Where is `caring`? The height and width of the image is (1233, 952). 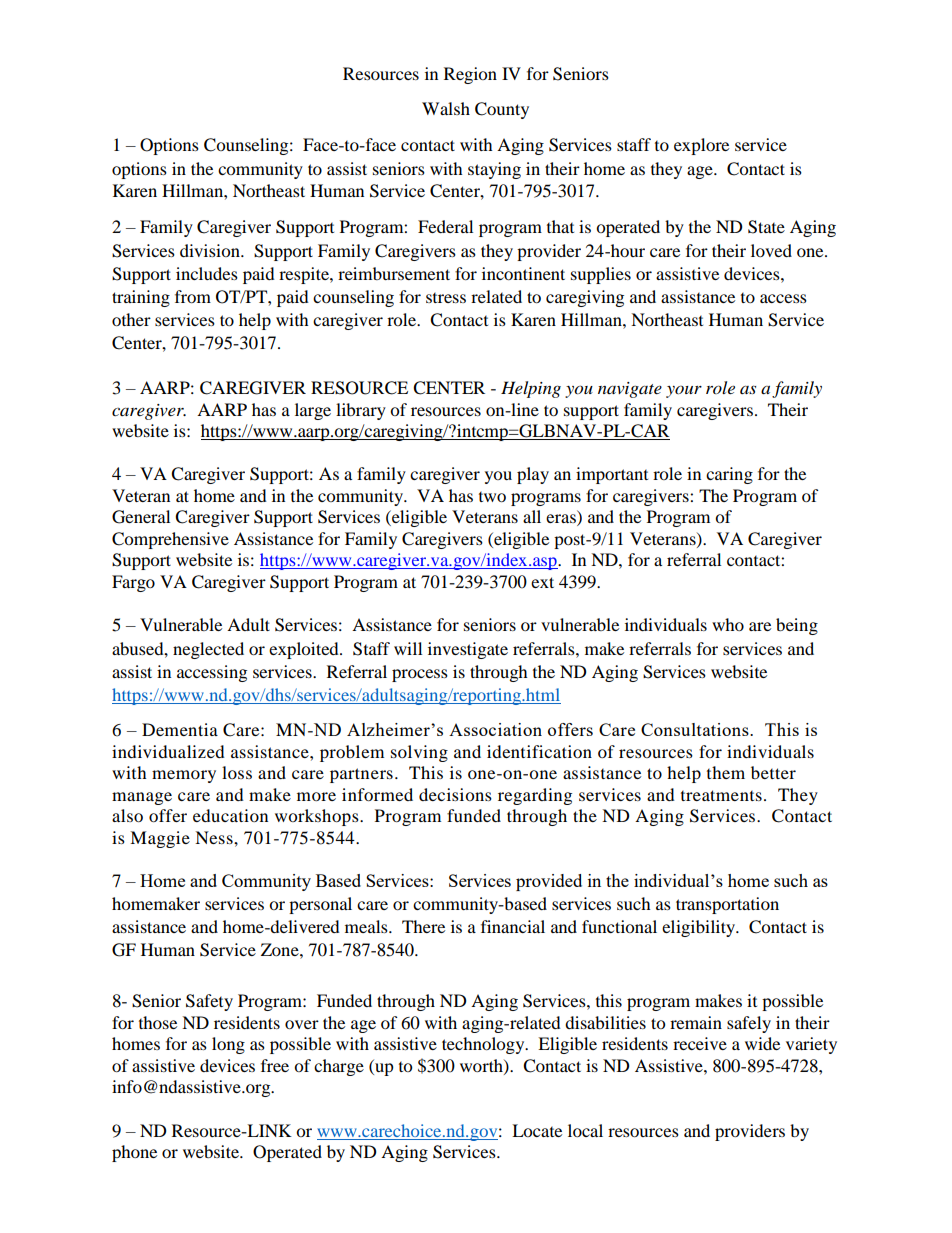
caring is located at coordinates (729, 475).
